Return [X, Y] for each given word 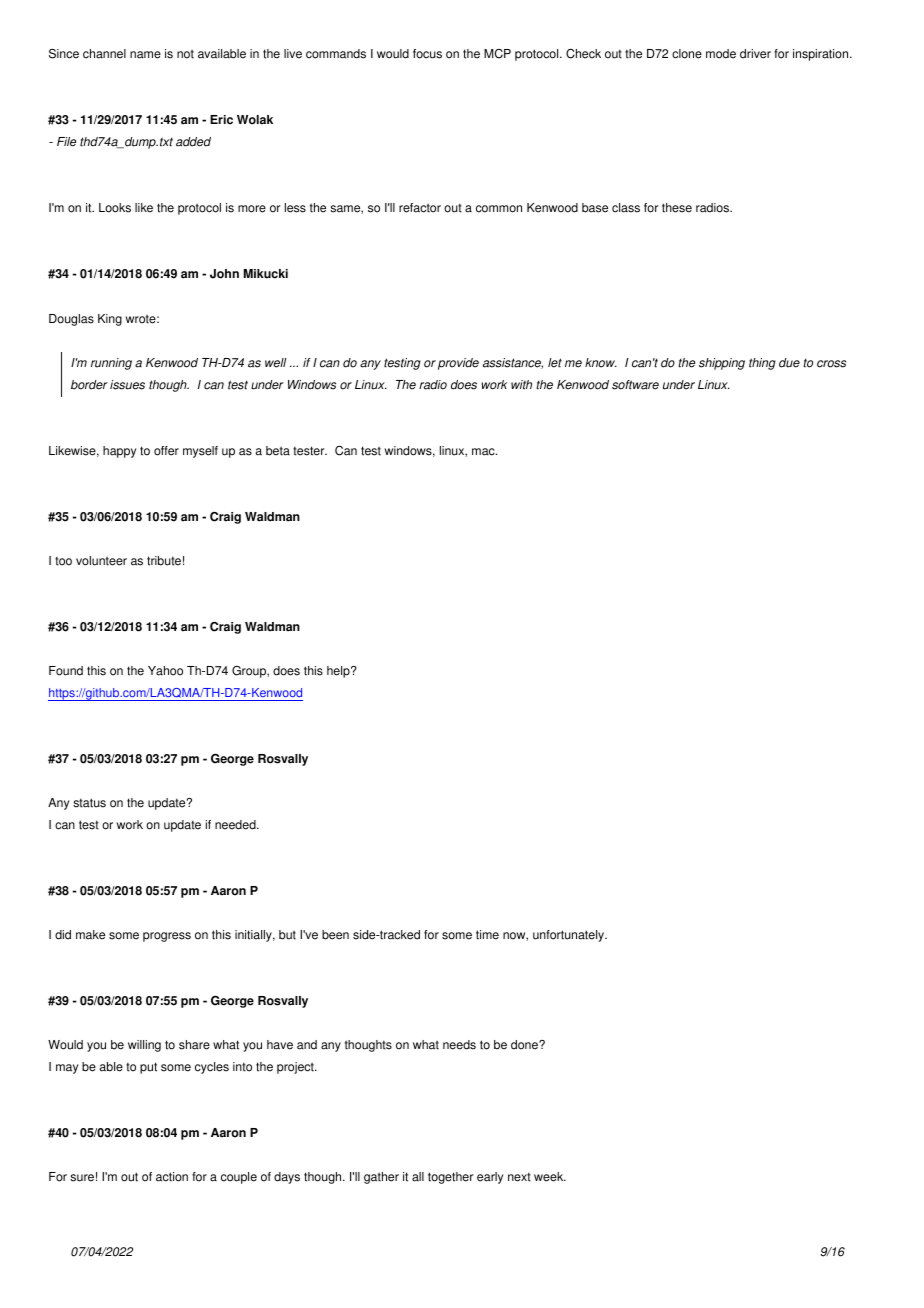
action [172, 1177]
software [635, 385]
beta [278, 451]
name [145, 55]
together [450, 1178]
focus [427, 54]
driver [755, 54]
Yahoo [165, 671]
